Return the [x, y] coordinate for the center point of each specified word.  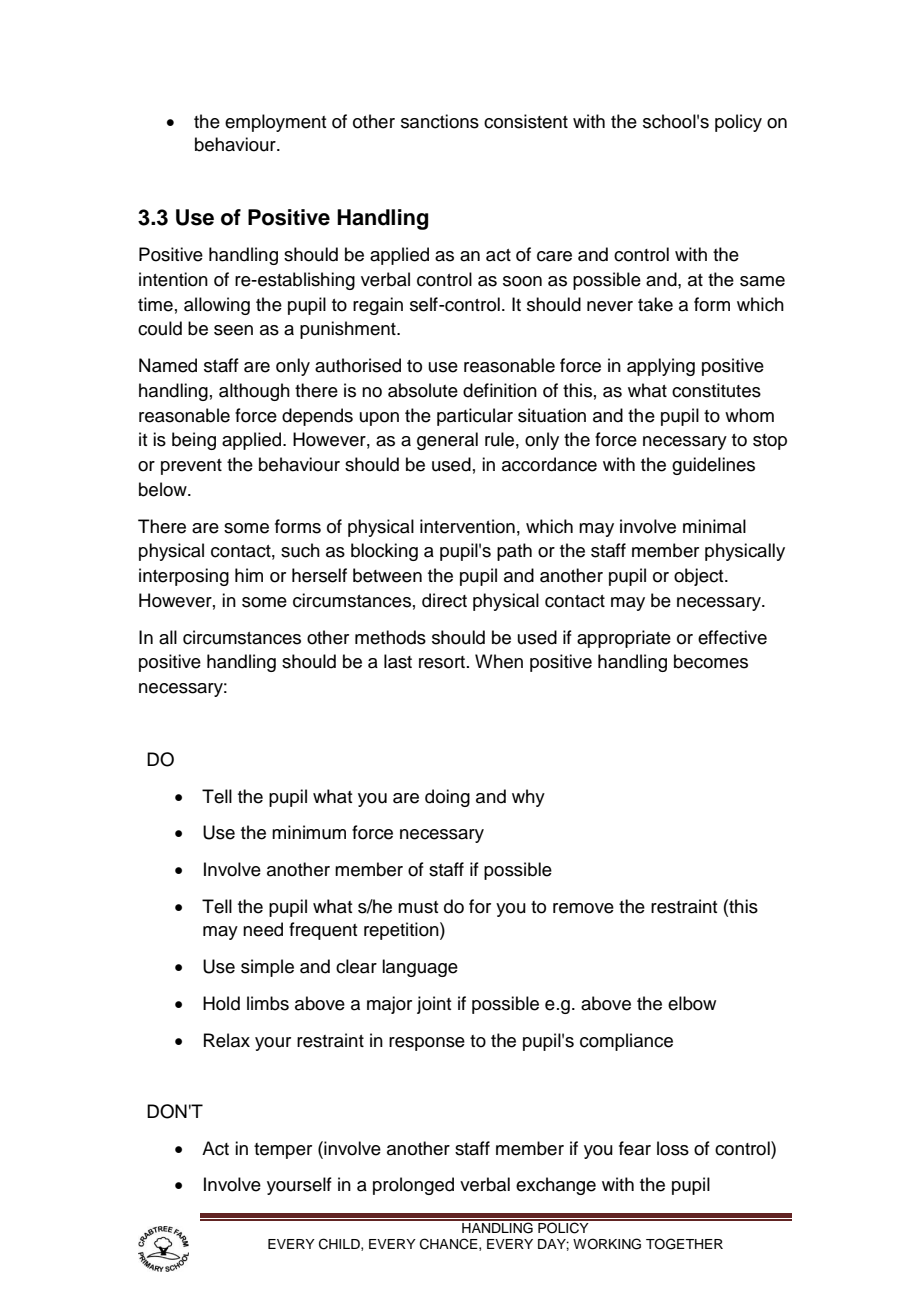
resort [442, 662]
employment [275, 123]
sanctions [440, 121]
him [249, 575]
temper [283, 1151]
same [762, 281]
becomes [711, 661]
